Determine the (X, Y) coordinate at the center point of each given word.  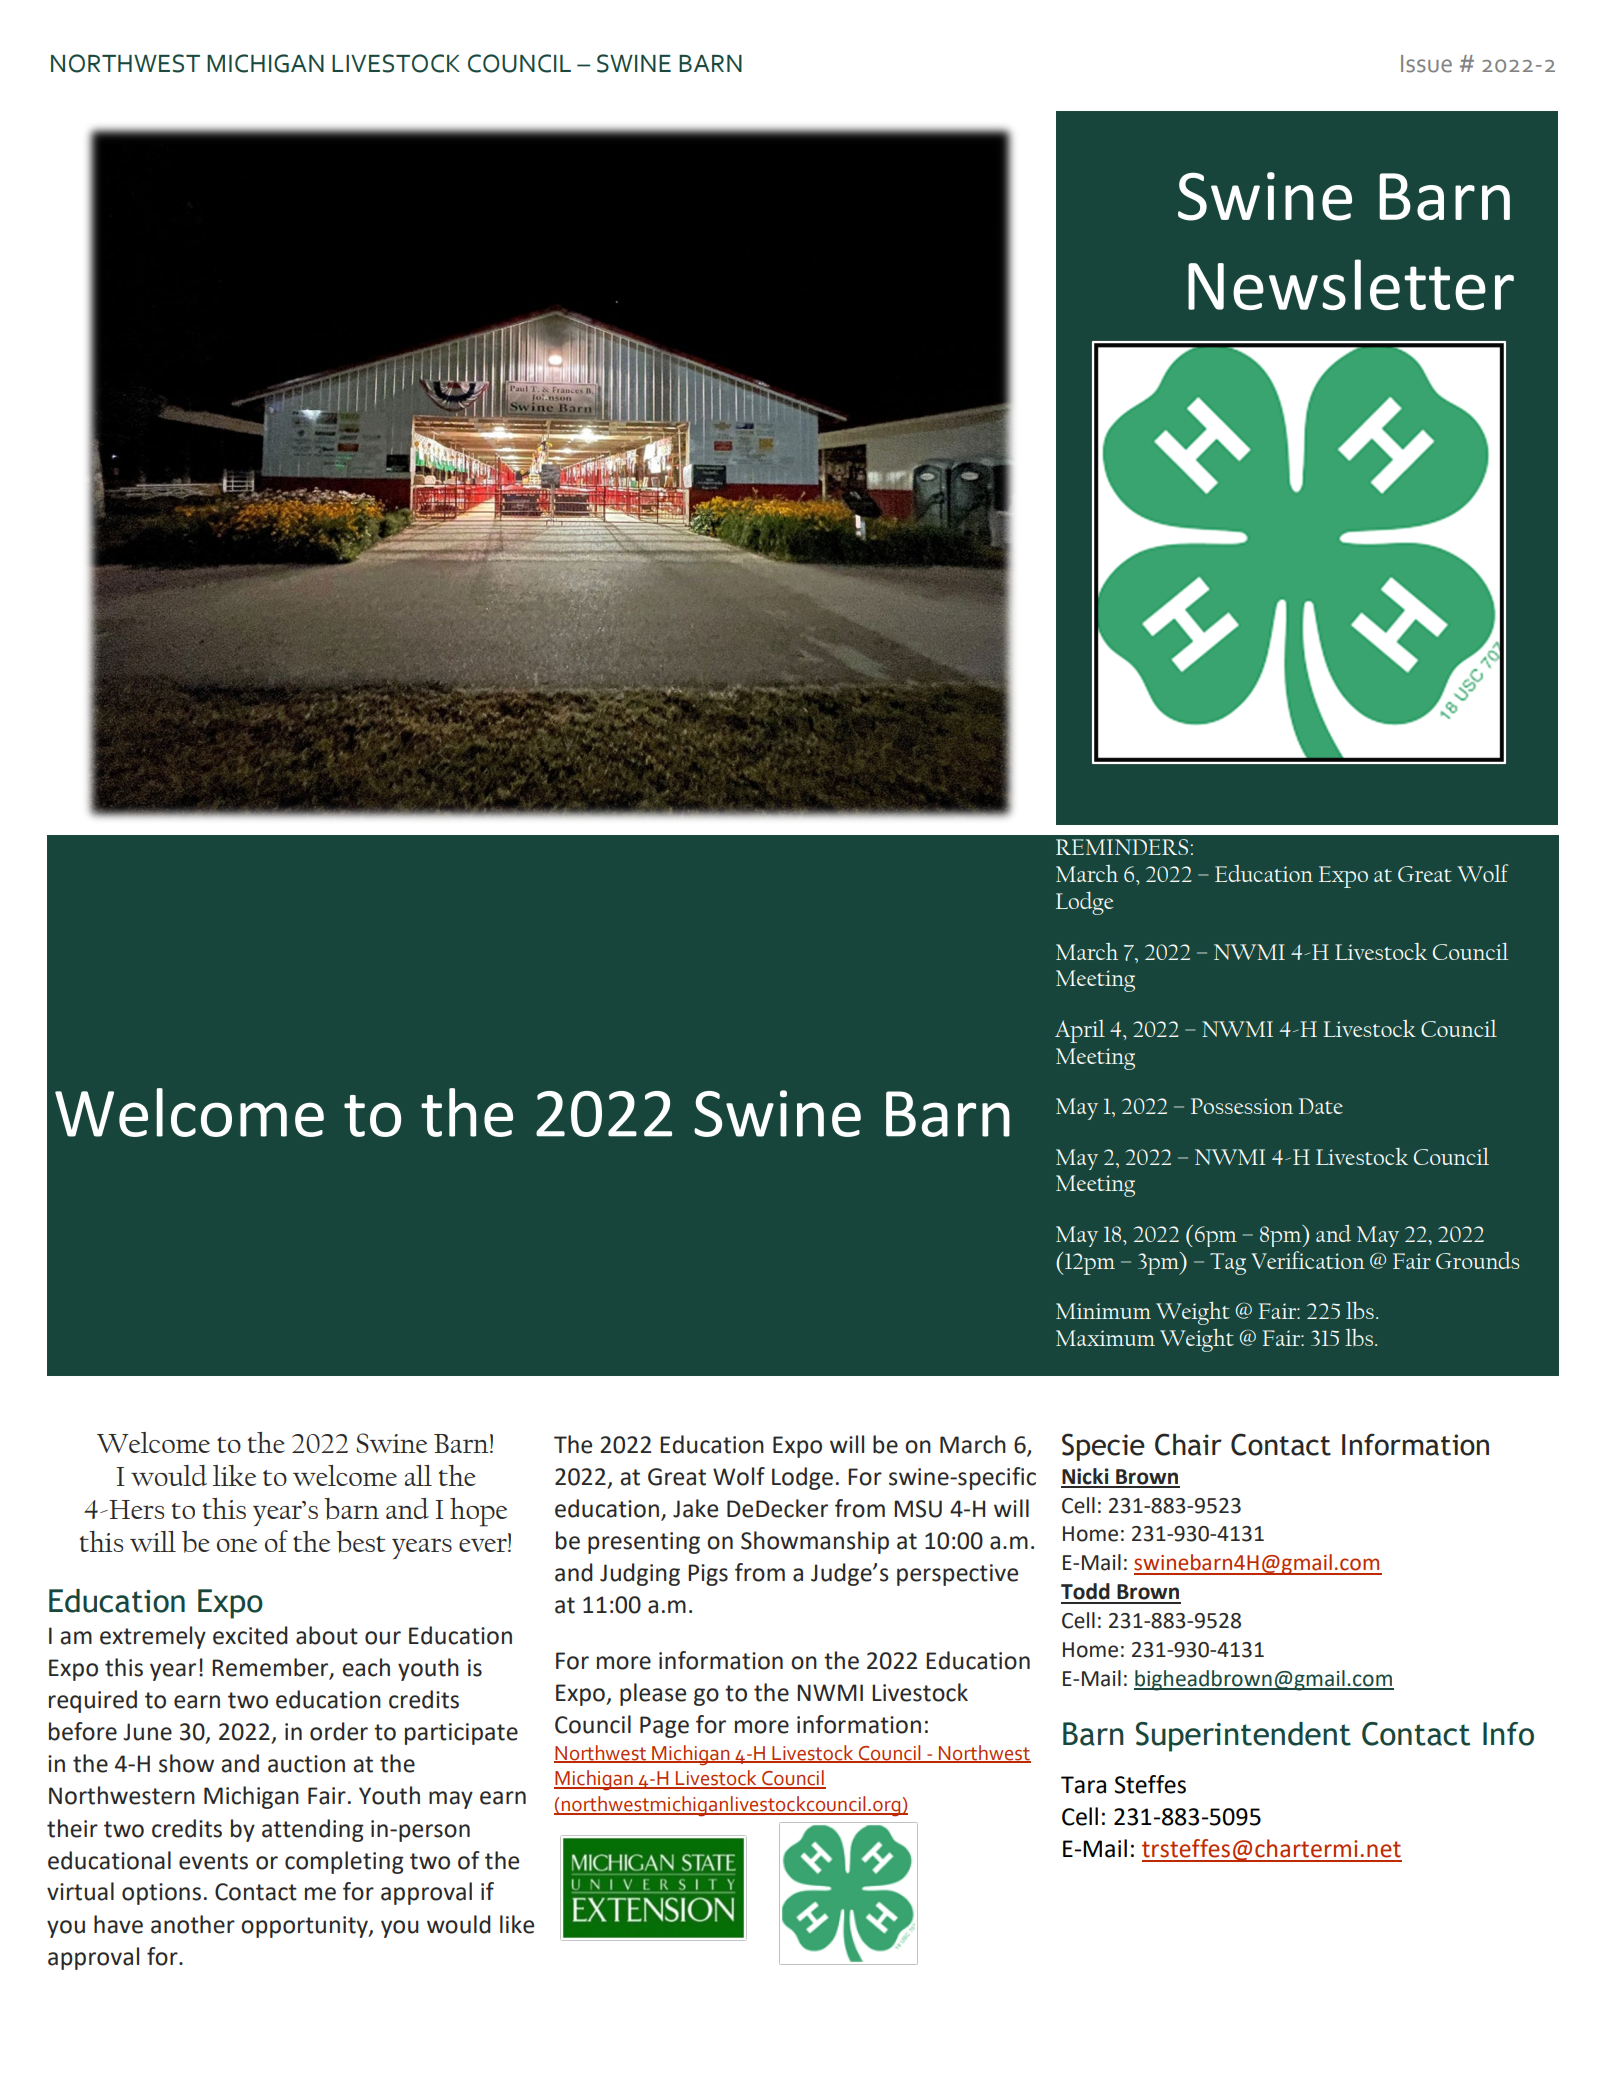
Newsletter (1351, 284)
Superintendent (1243, 1737)
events (213, 1861)
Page (664, 1727)
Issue (1426, 64)
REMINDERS (1122, 847)
